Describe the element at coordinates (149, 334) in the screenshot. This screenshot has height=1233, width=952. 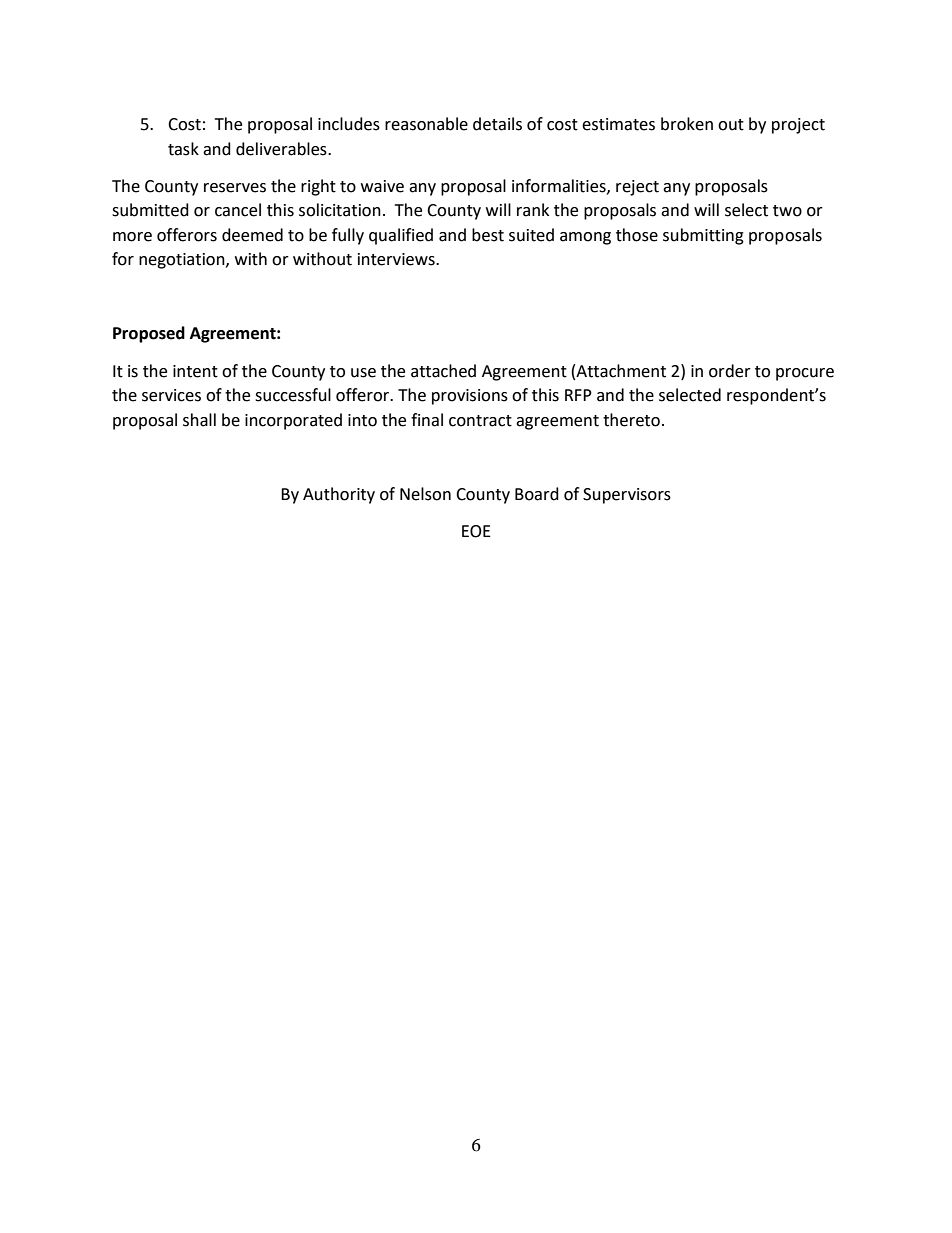
I see `Proposed` at that location.
